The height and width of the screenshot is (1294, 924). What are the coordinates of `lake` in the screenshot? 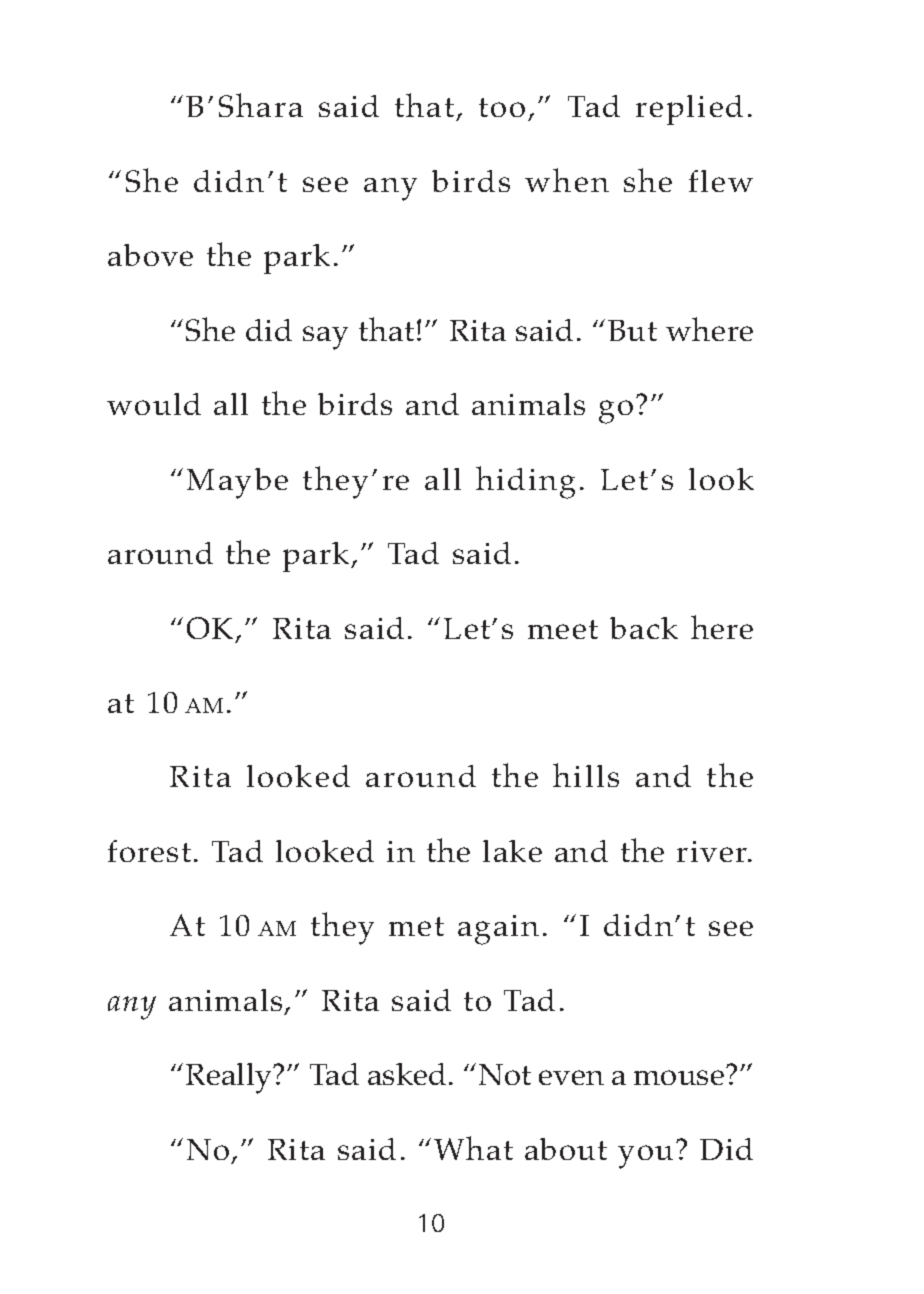 It's located at (512, 851).
